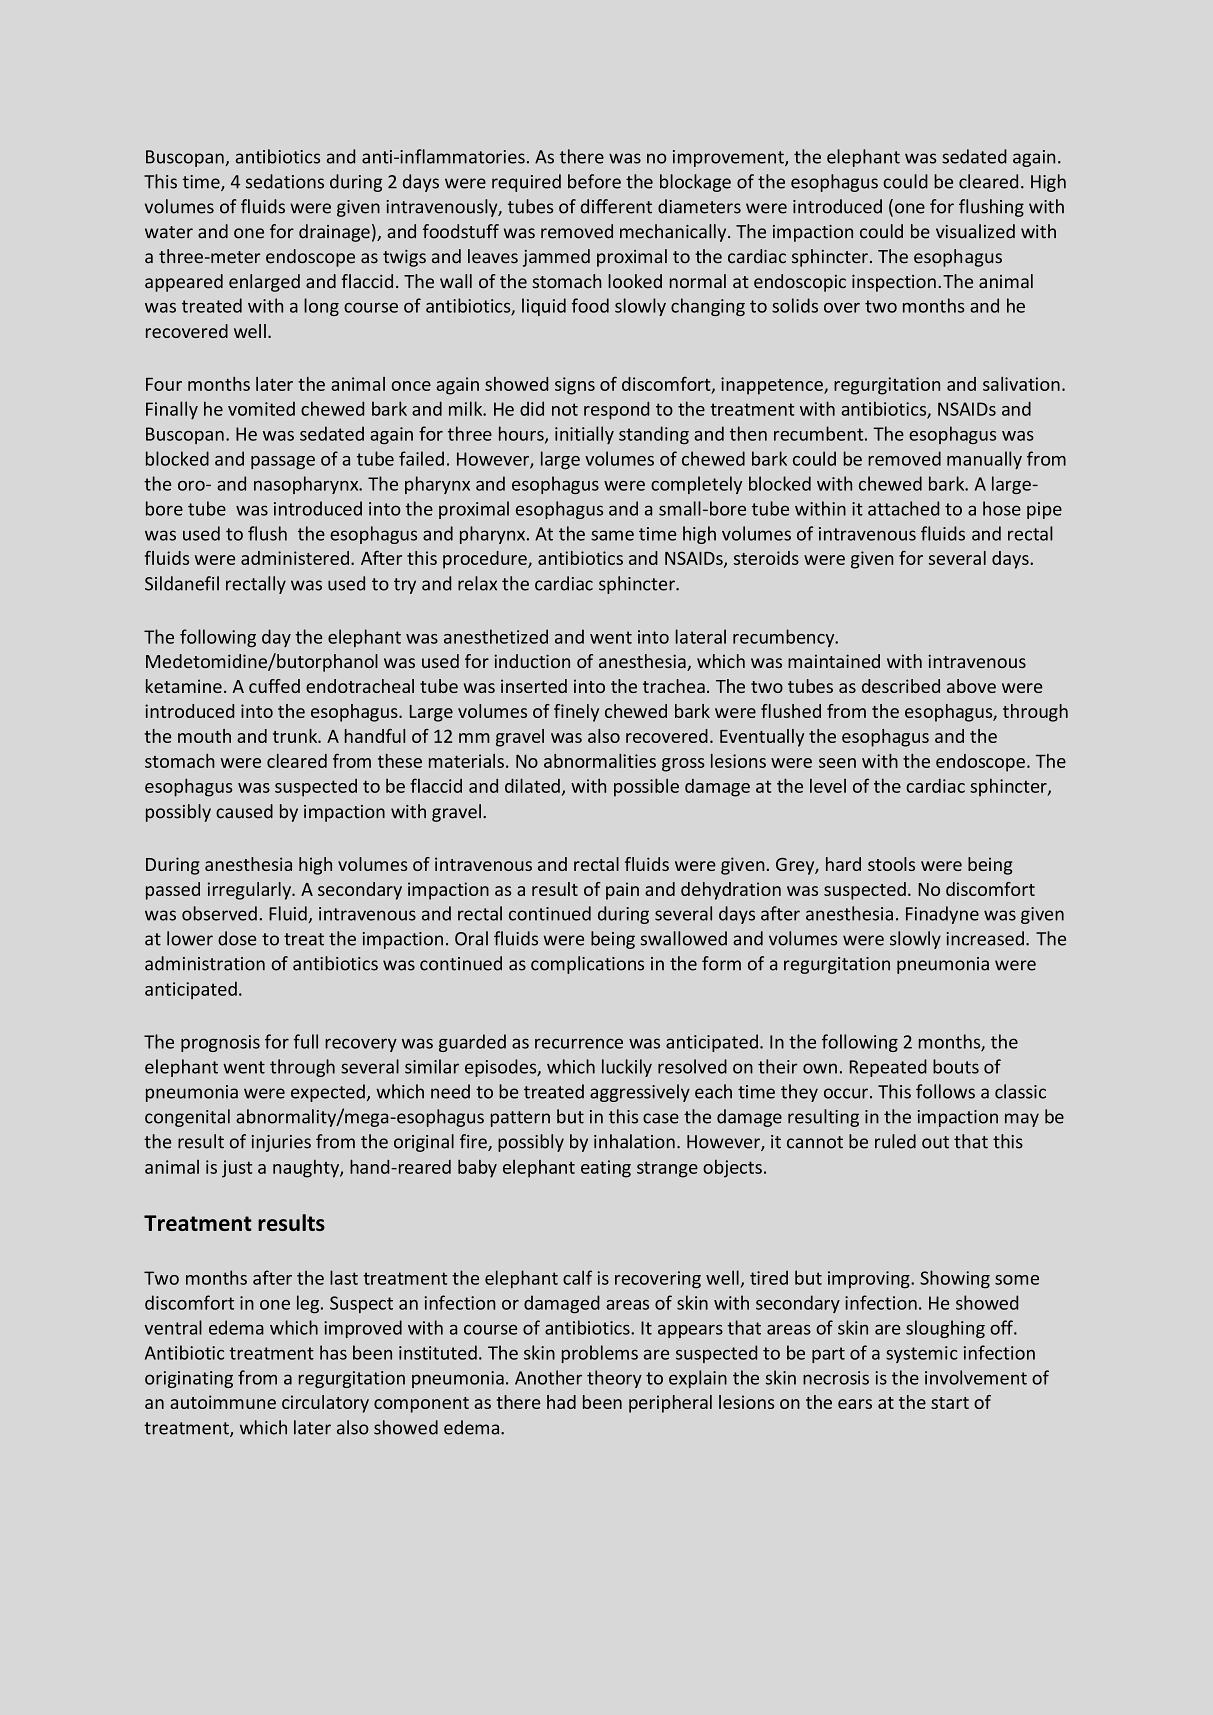 This image has height=1715, width=1213. What do you see at coordinates (612, 535) in the image?
I see `same` at bounding box center [612, 535].
